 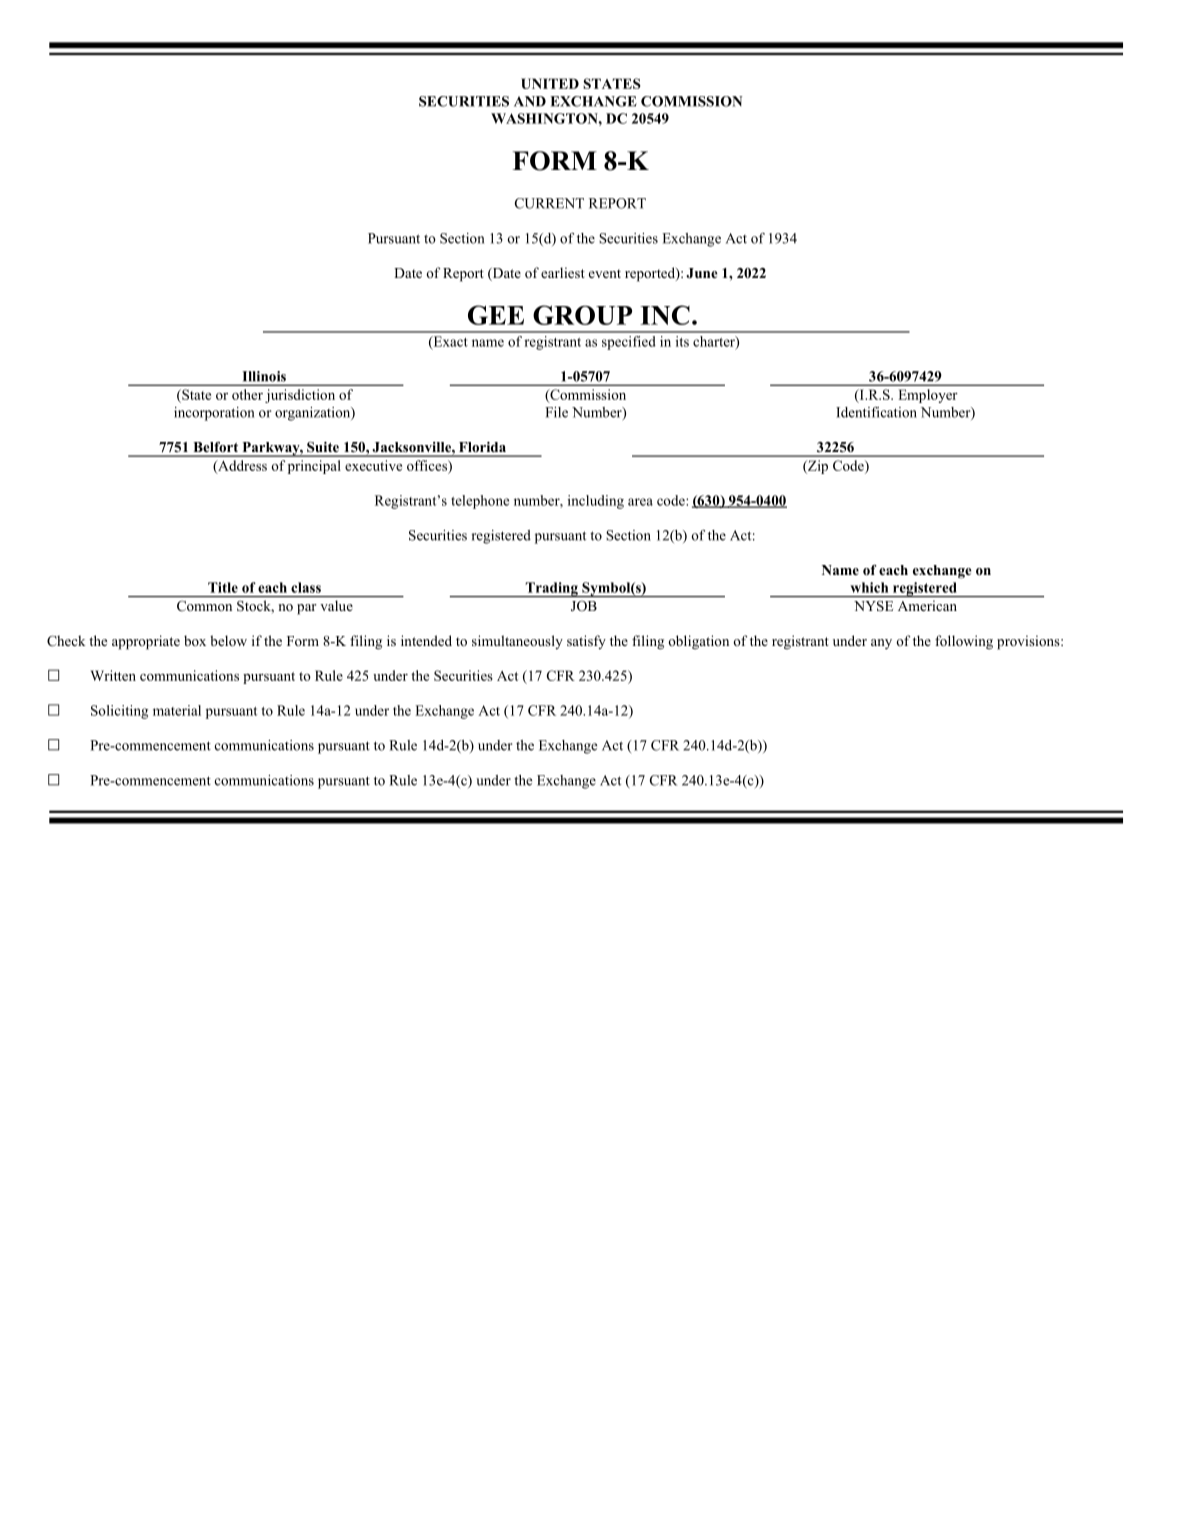 What do you see at coordinates (517, 642) in the document?
I see `simultaneously` at bounding box center [517, 642].
